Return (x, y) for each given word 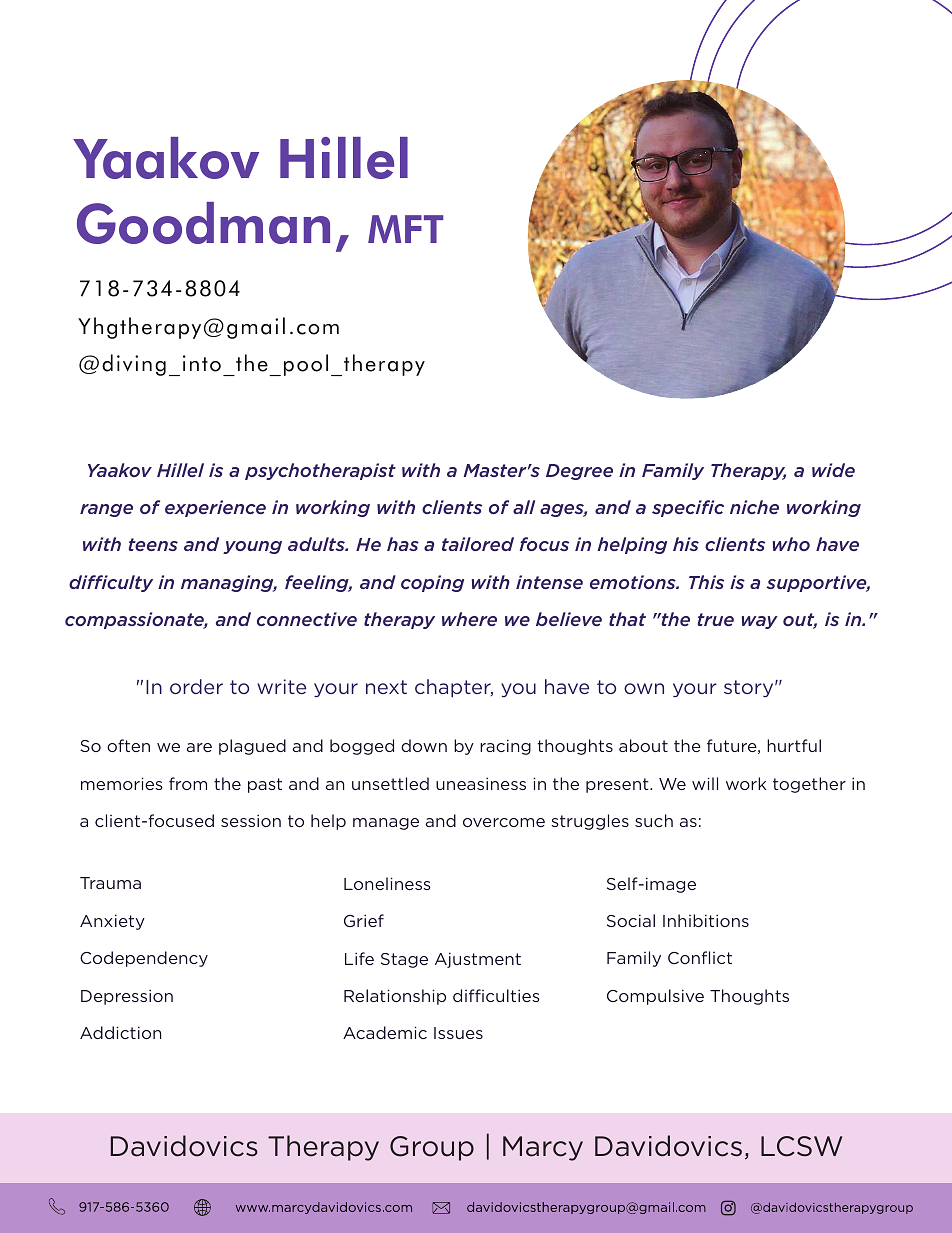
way (760, 622)
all (524, 507)
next (386, 687)
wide (833, 470)
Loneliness (387, 883)
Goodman (203, 223)
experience (215, 508)
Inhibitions (706, 920)
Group (432, 1148)
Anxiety (112, 922)
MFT (406, 229)
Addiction (120, 1032)
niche (754, 507)
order (196, 686)
